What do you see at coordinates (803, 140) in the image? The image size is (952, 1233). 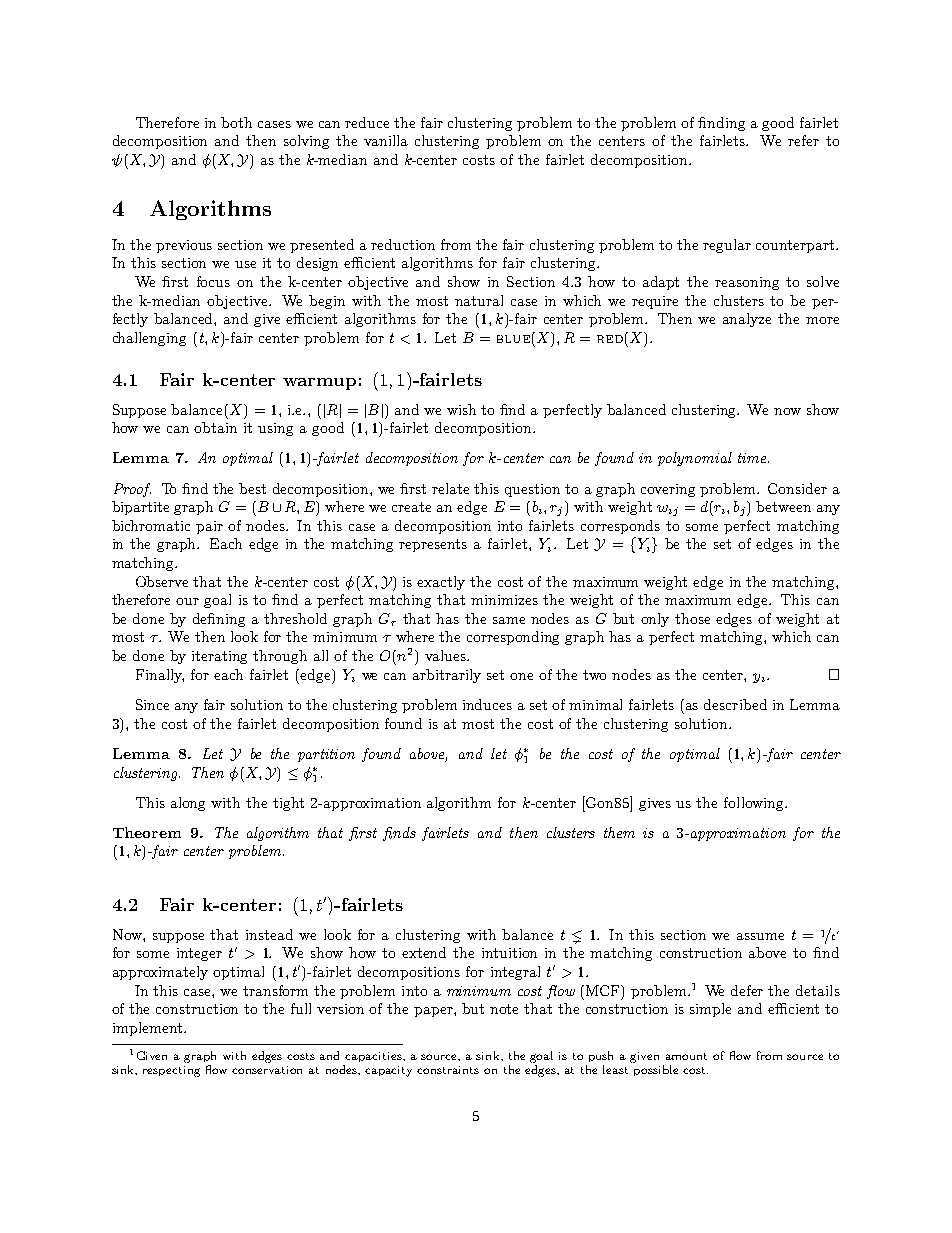 I see `refer` at bounding box center [803, 140].
